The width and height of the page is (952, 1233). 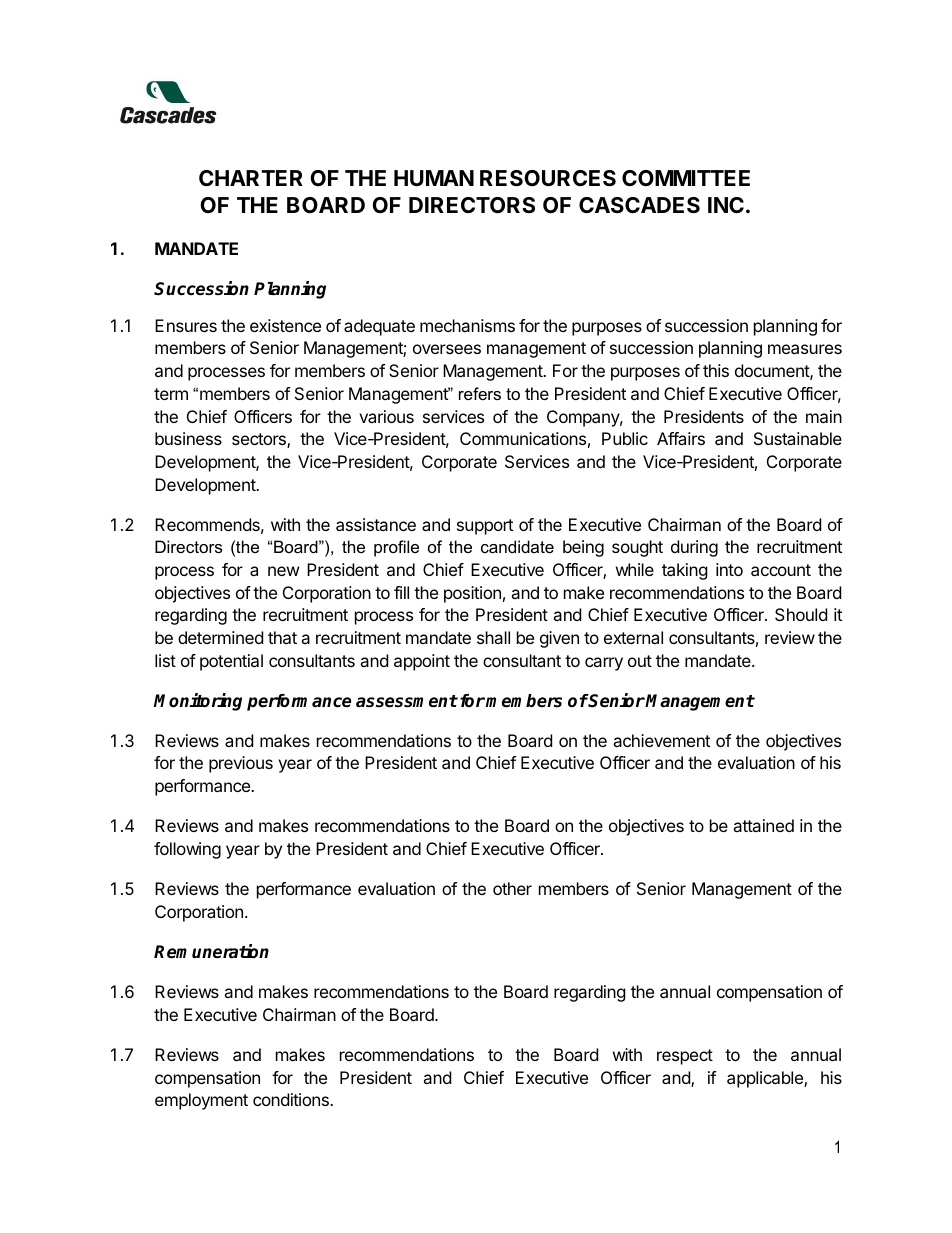 What do you see at coordinates (260, 440) in the page?
I see `sectors` at bounding box center [260, 440].
